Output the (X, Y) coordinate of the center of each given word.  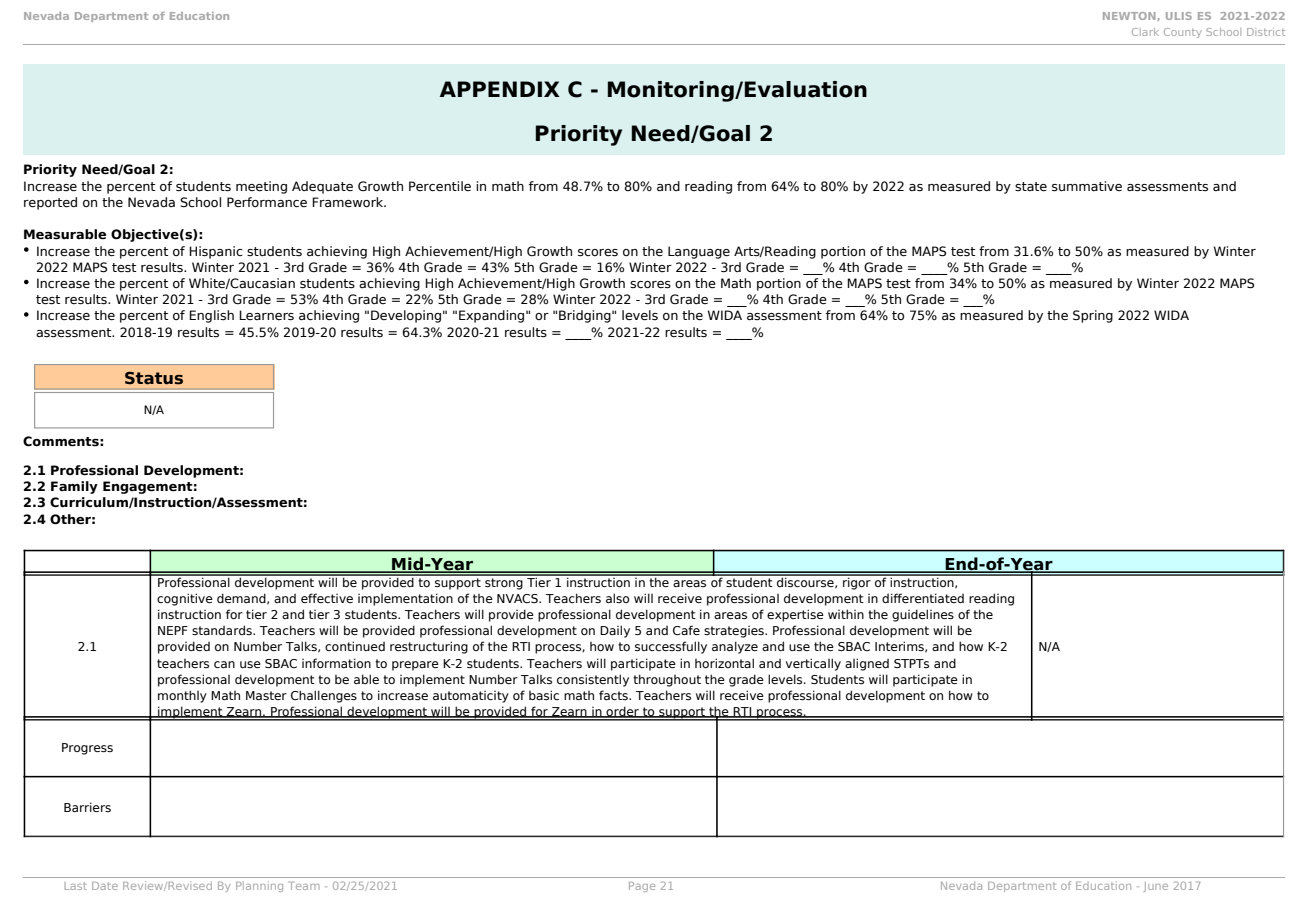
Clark (1145, 32)
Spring (1093, 316)
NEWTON (1129, 16)
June (1156, 887)
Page (642, 887)
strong (504, 582)
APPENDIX (500, 89)
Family (74, 487)
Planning (259, 886)
